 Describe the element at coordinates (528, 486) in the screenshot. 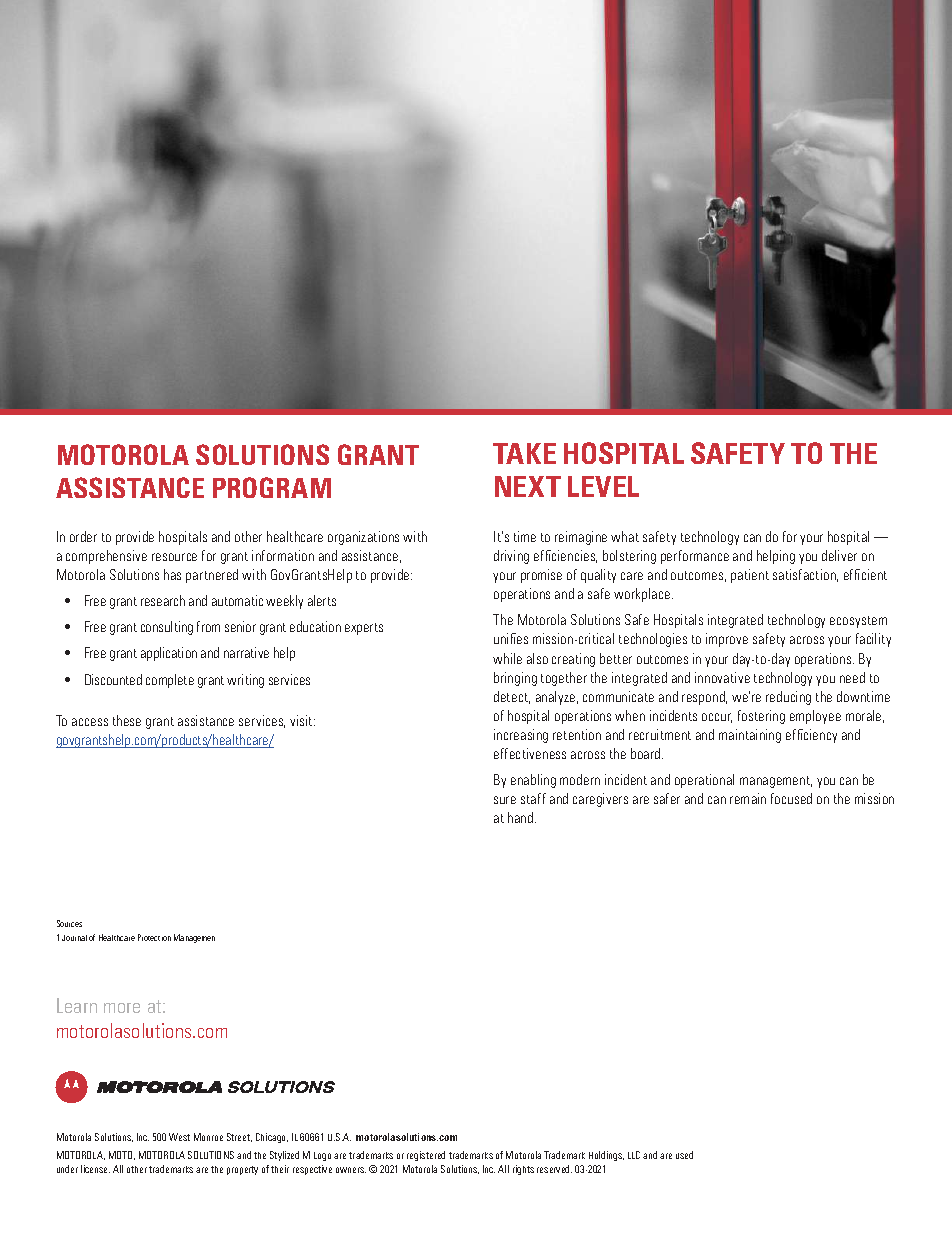

I see `NEXT` at that location.
